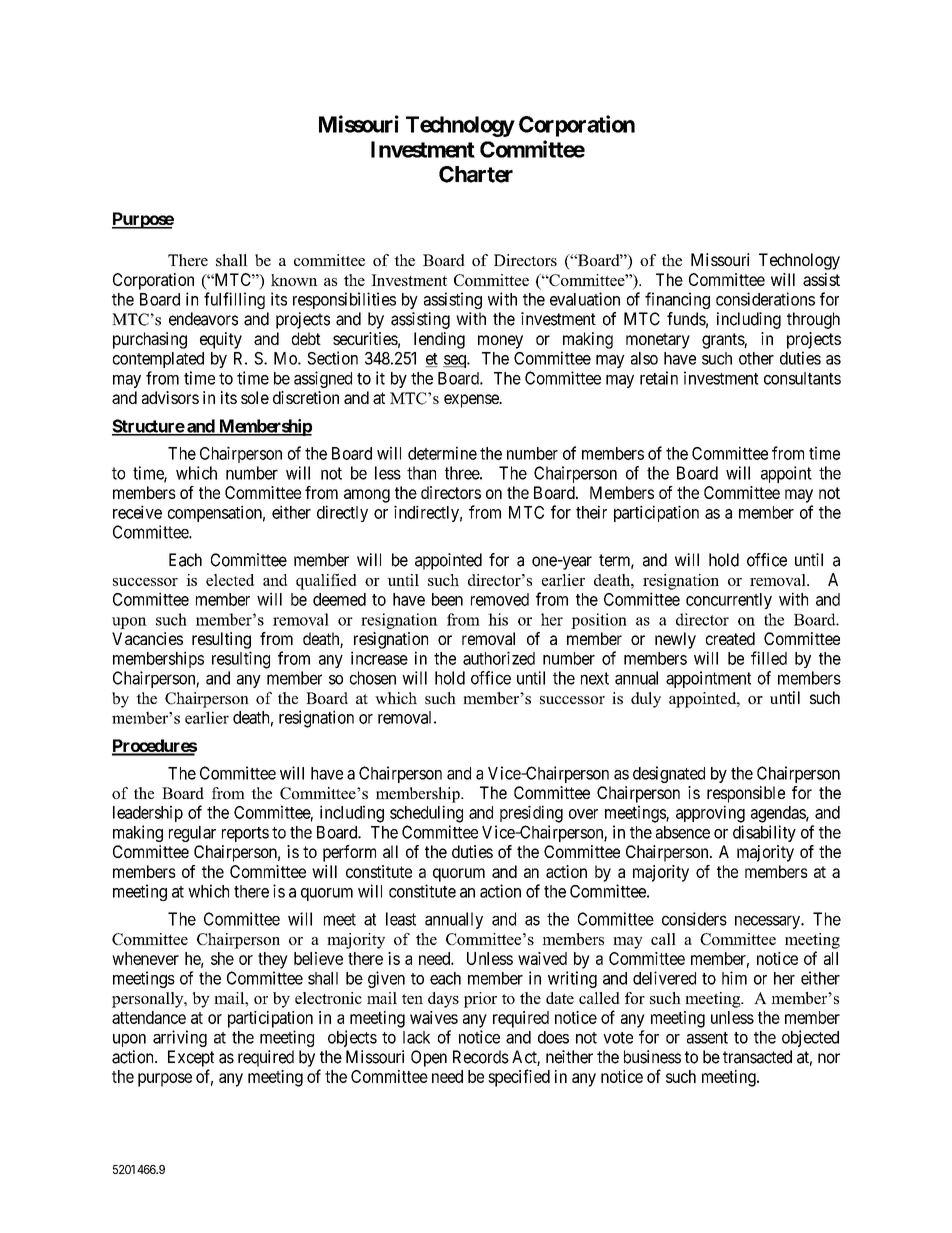 The width and height of the page is (952, 1233). What do you see at coordinates (255, 397) in the page?
I see `sole` at bounding box center [255, 397].
